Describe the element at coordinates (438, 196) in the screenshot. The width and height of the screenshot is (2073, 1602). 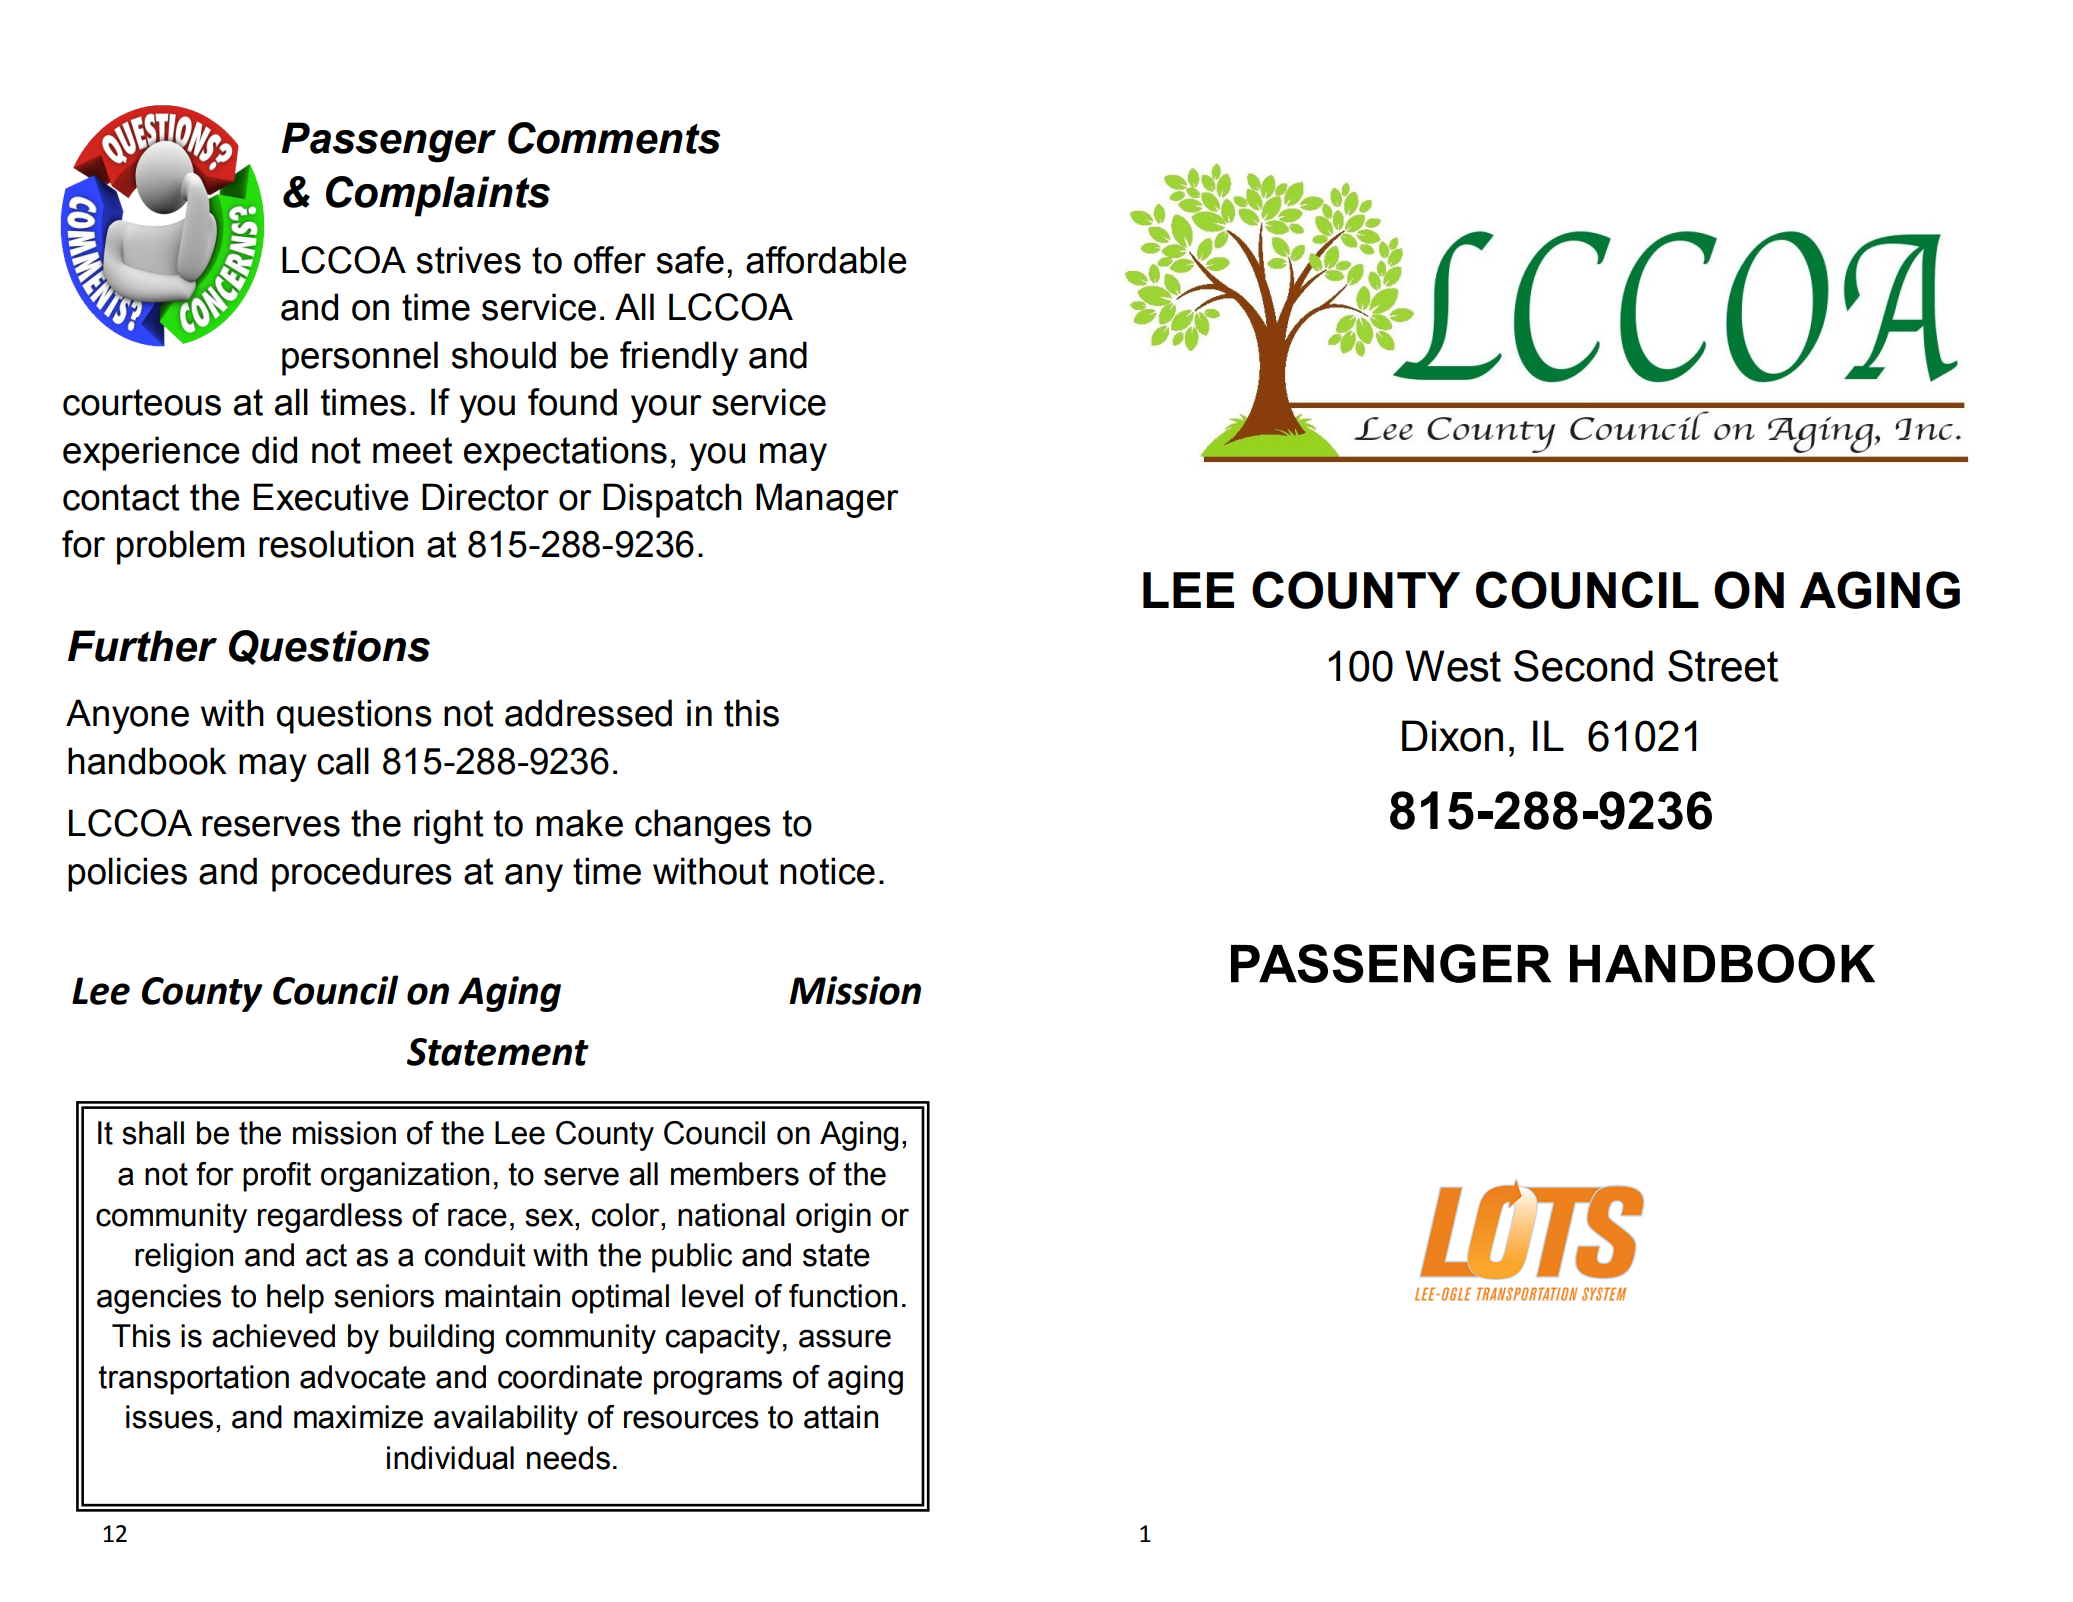
I see `Complaints` at that location.
